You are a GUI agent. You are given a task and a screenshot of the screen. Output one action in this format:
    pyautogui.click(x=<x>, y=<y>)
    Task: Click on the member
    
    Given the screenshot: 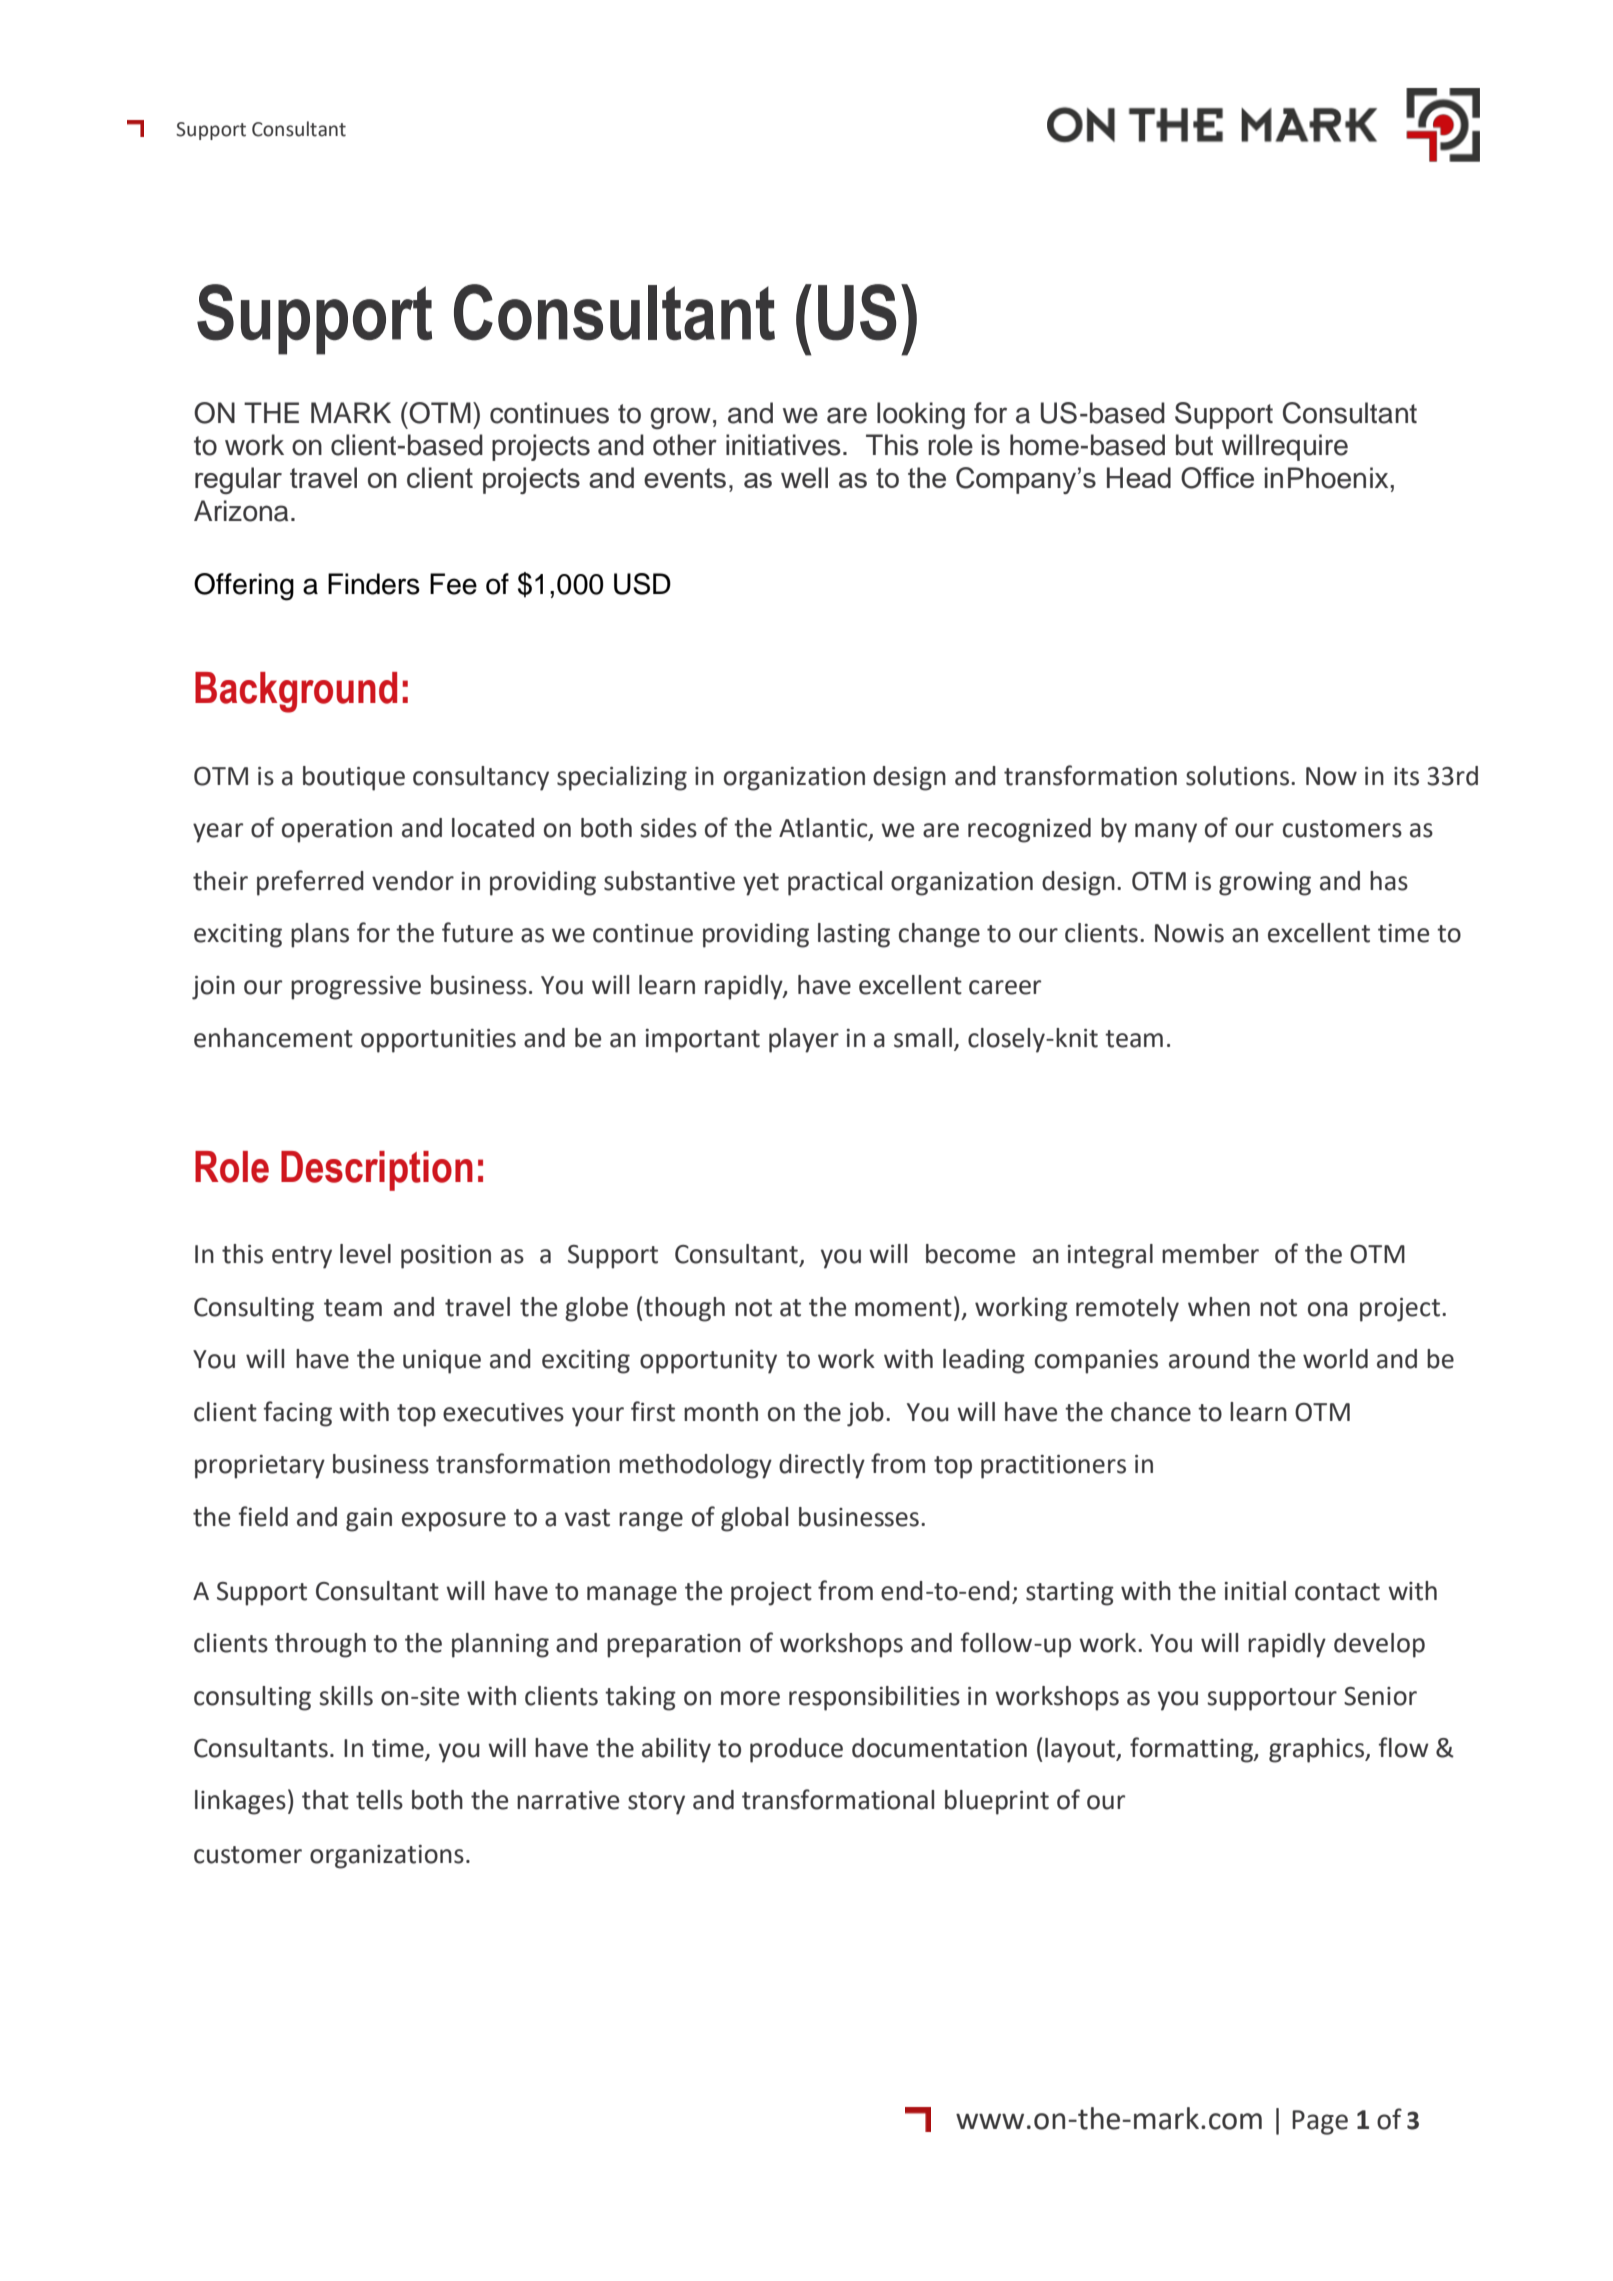 What is the action you would take?
    pyautogui.click(x=1210, y=1254)
